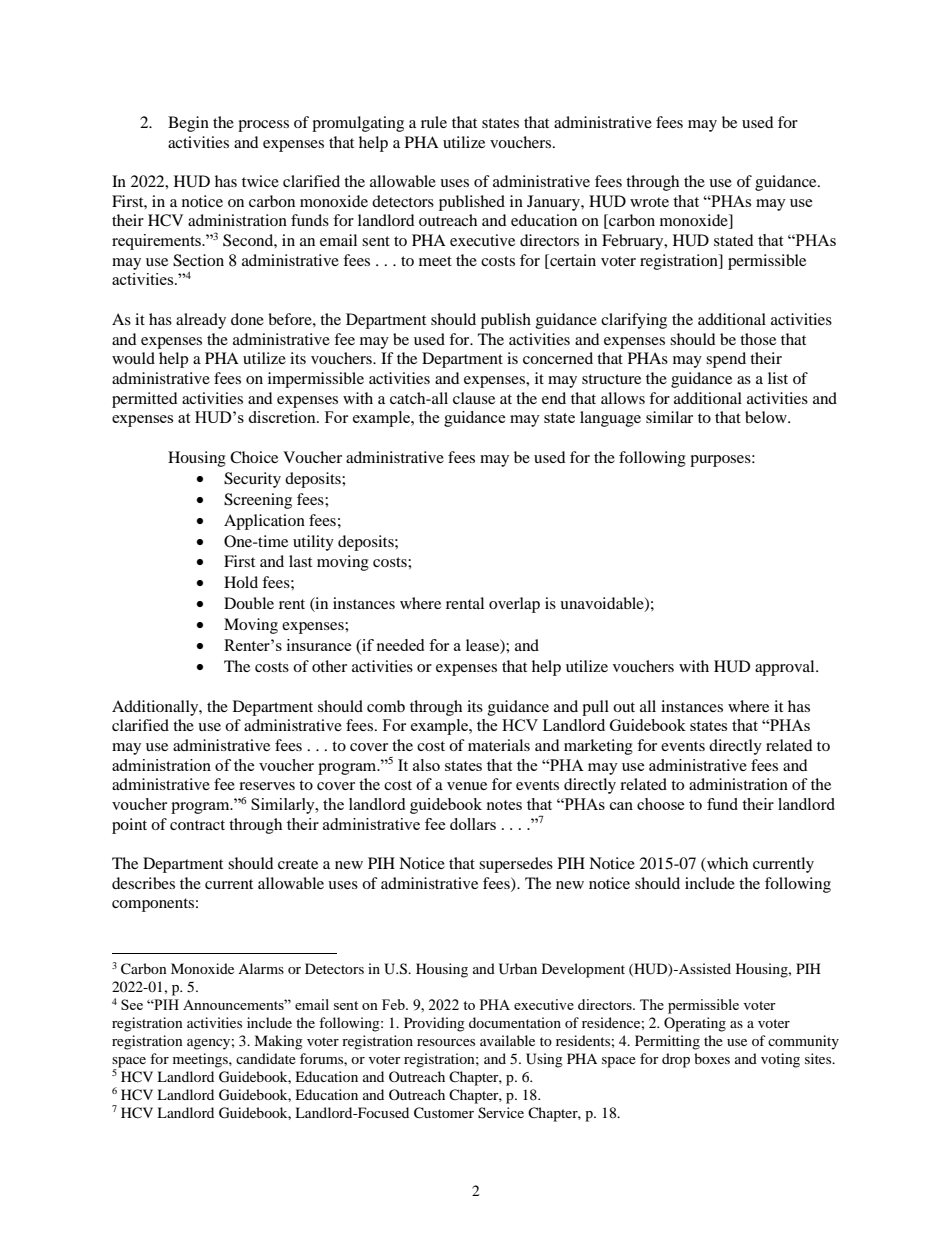 The height and width of the page is (1233, 952). Describe the element at coordinates (649, 202) in the page. I see `wrote` at that location.
